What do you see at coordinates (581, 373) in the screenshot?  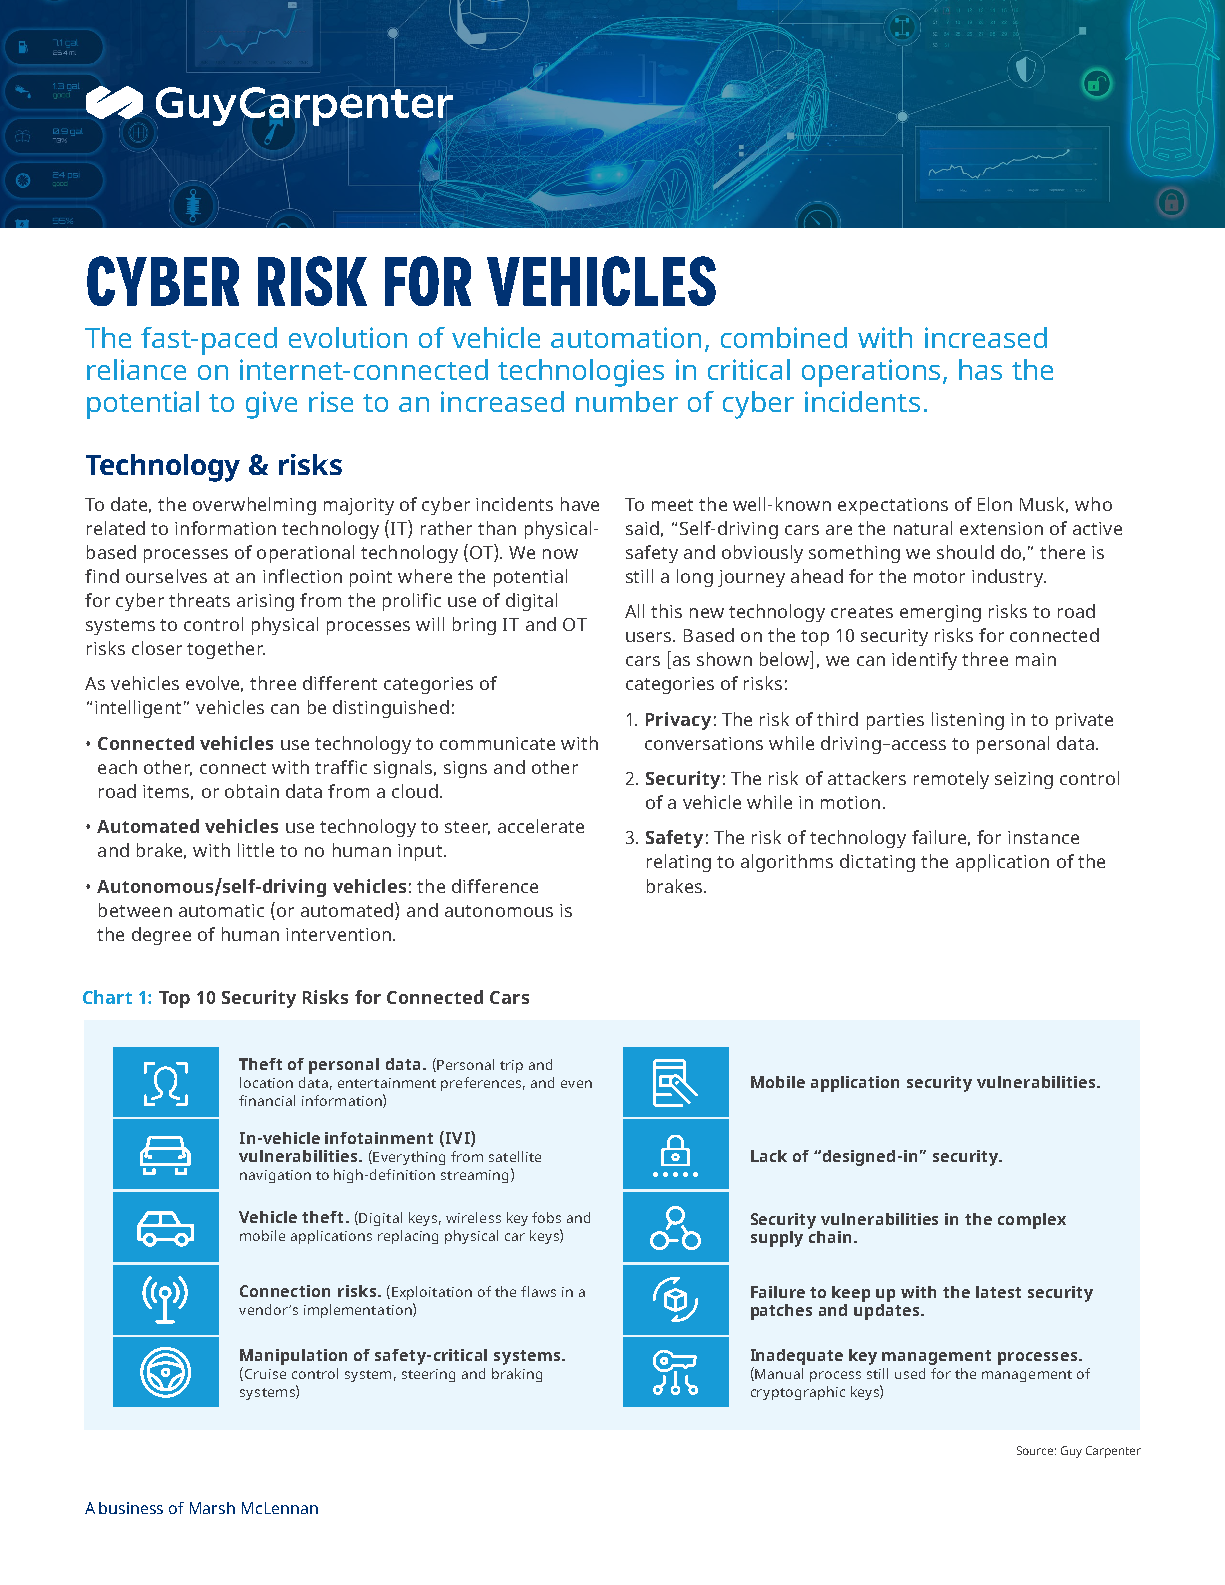 I see `technologies` at bounding box center [581, 373].
